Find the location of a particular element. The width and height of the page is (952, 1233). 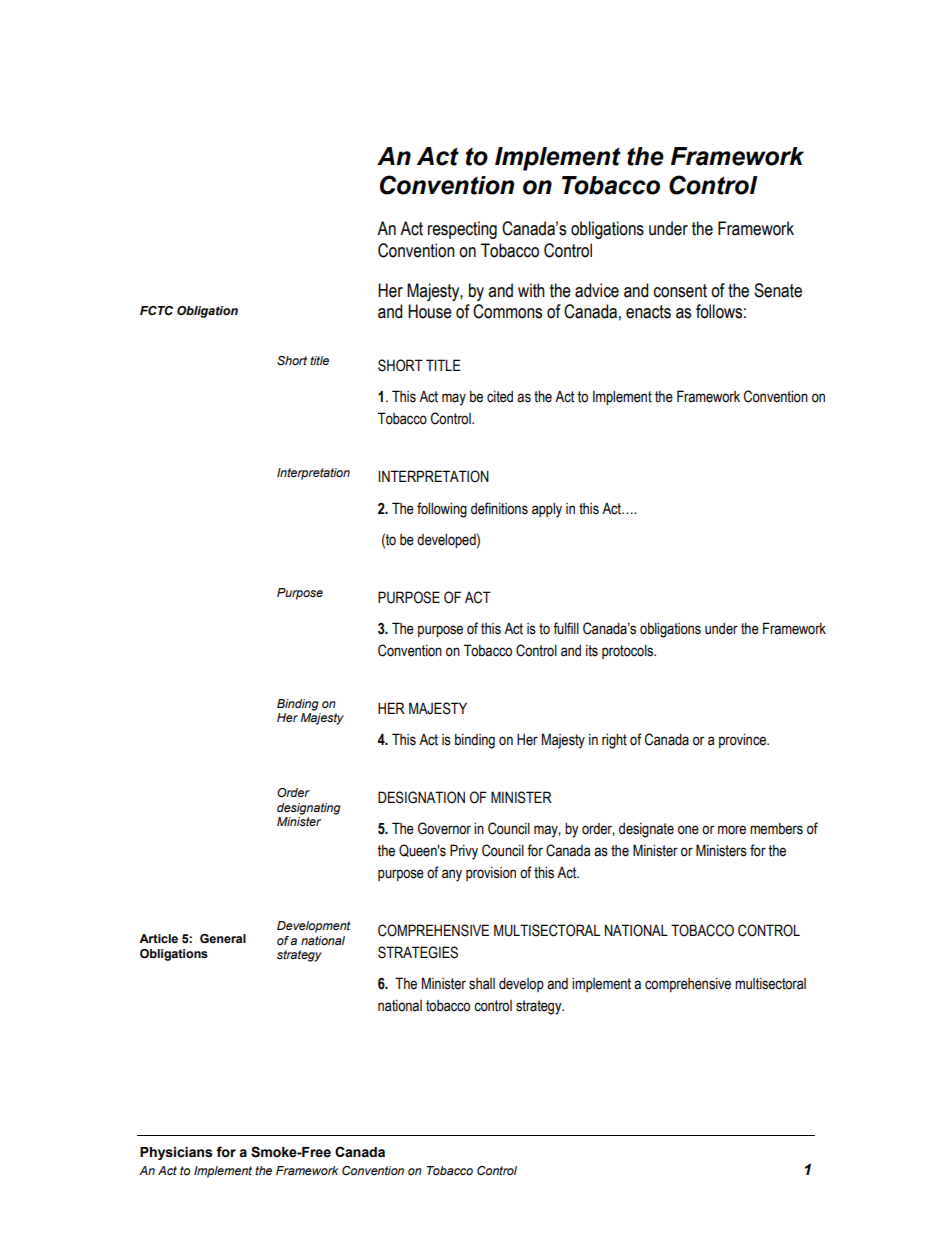

shall is located at coordinates (482, 984).
